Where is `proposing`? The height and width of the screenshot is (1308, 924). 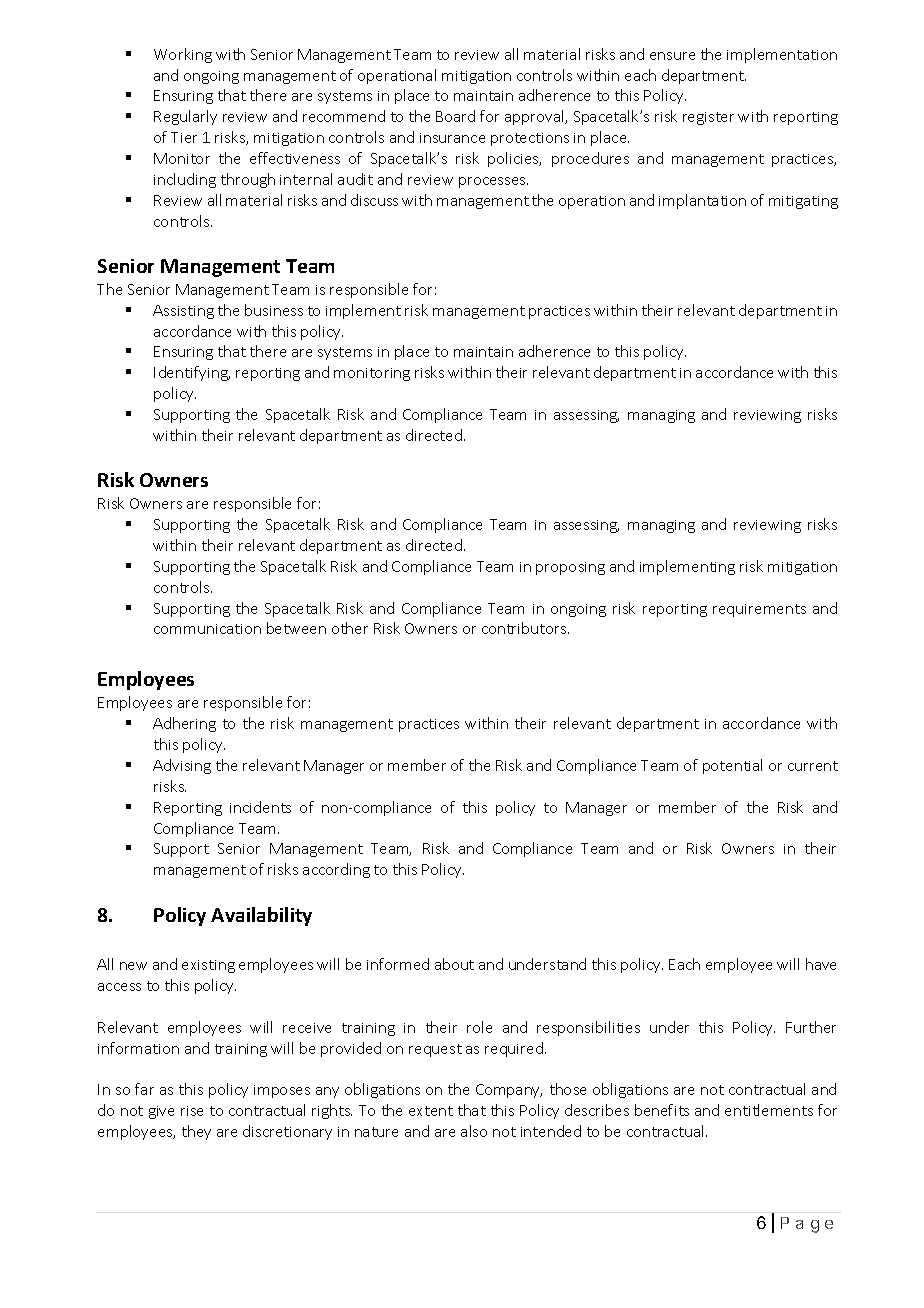 proposing is located at coordinates (570, 568).
